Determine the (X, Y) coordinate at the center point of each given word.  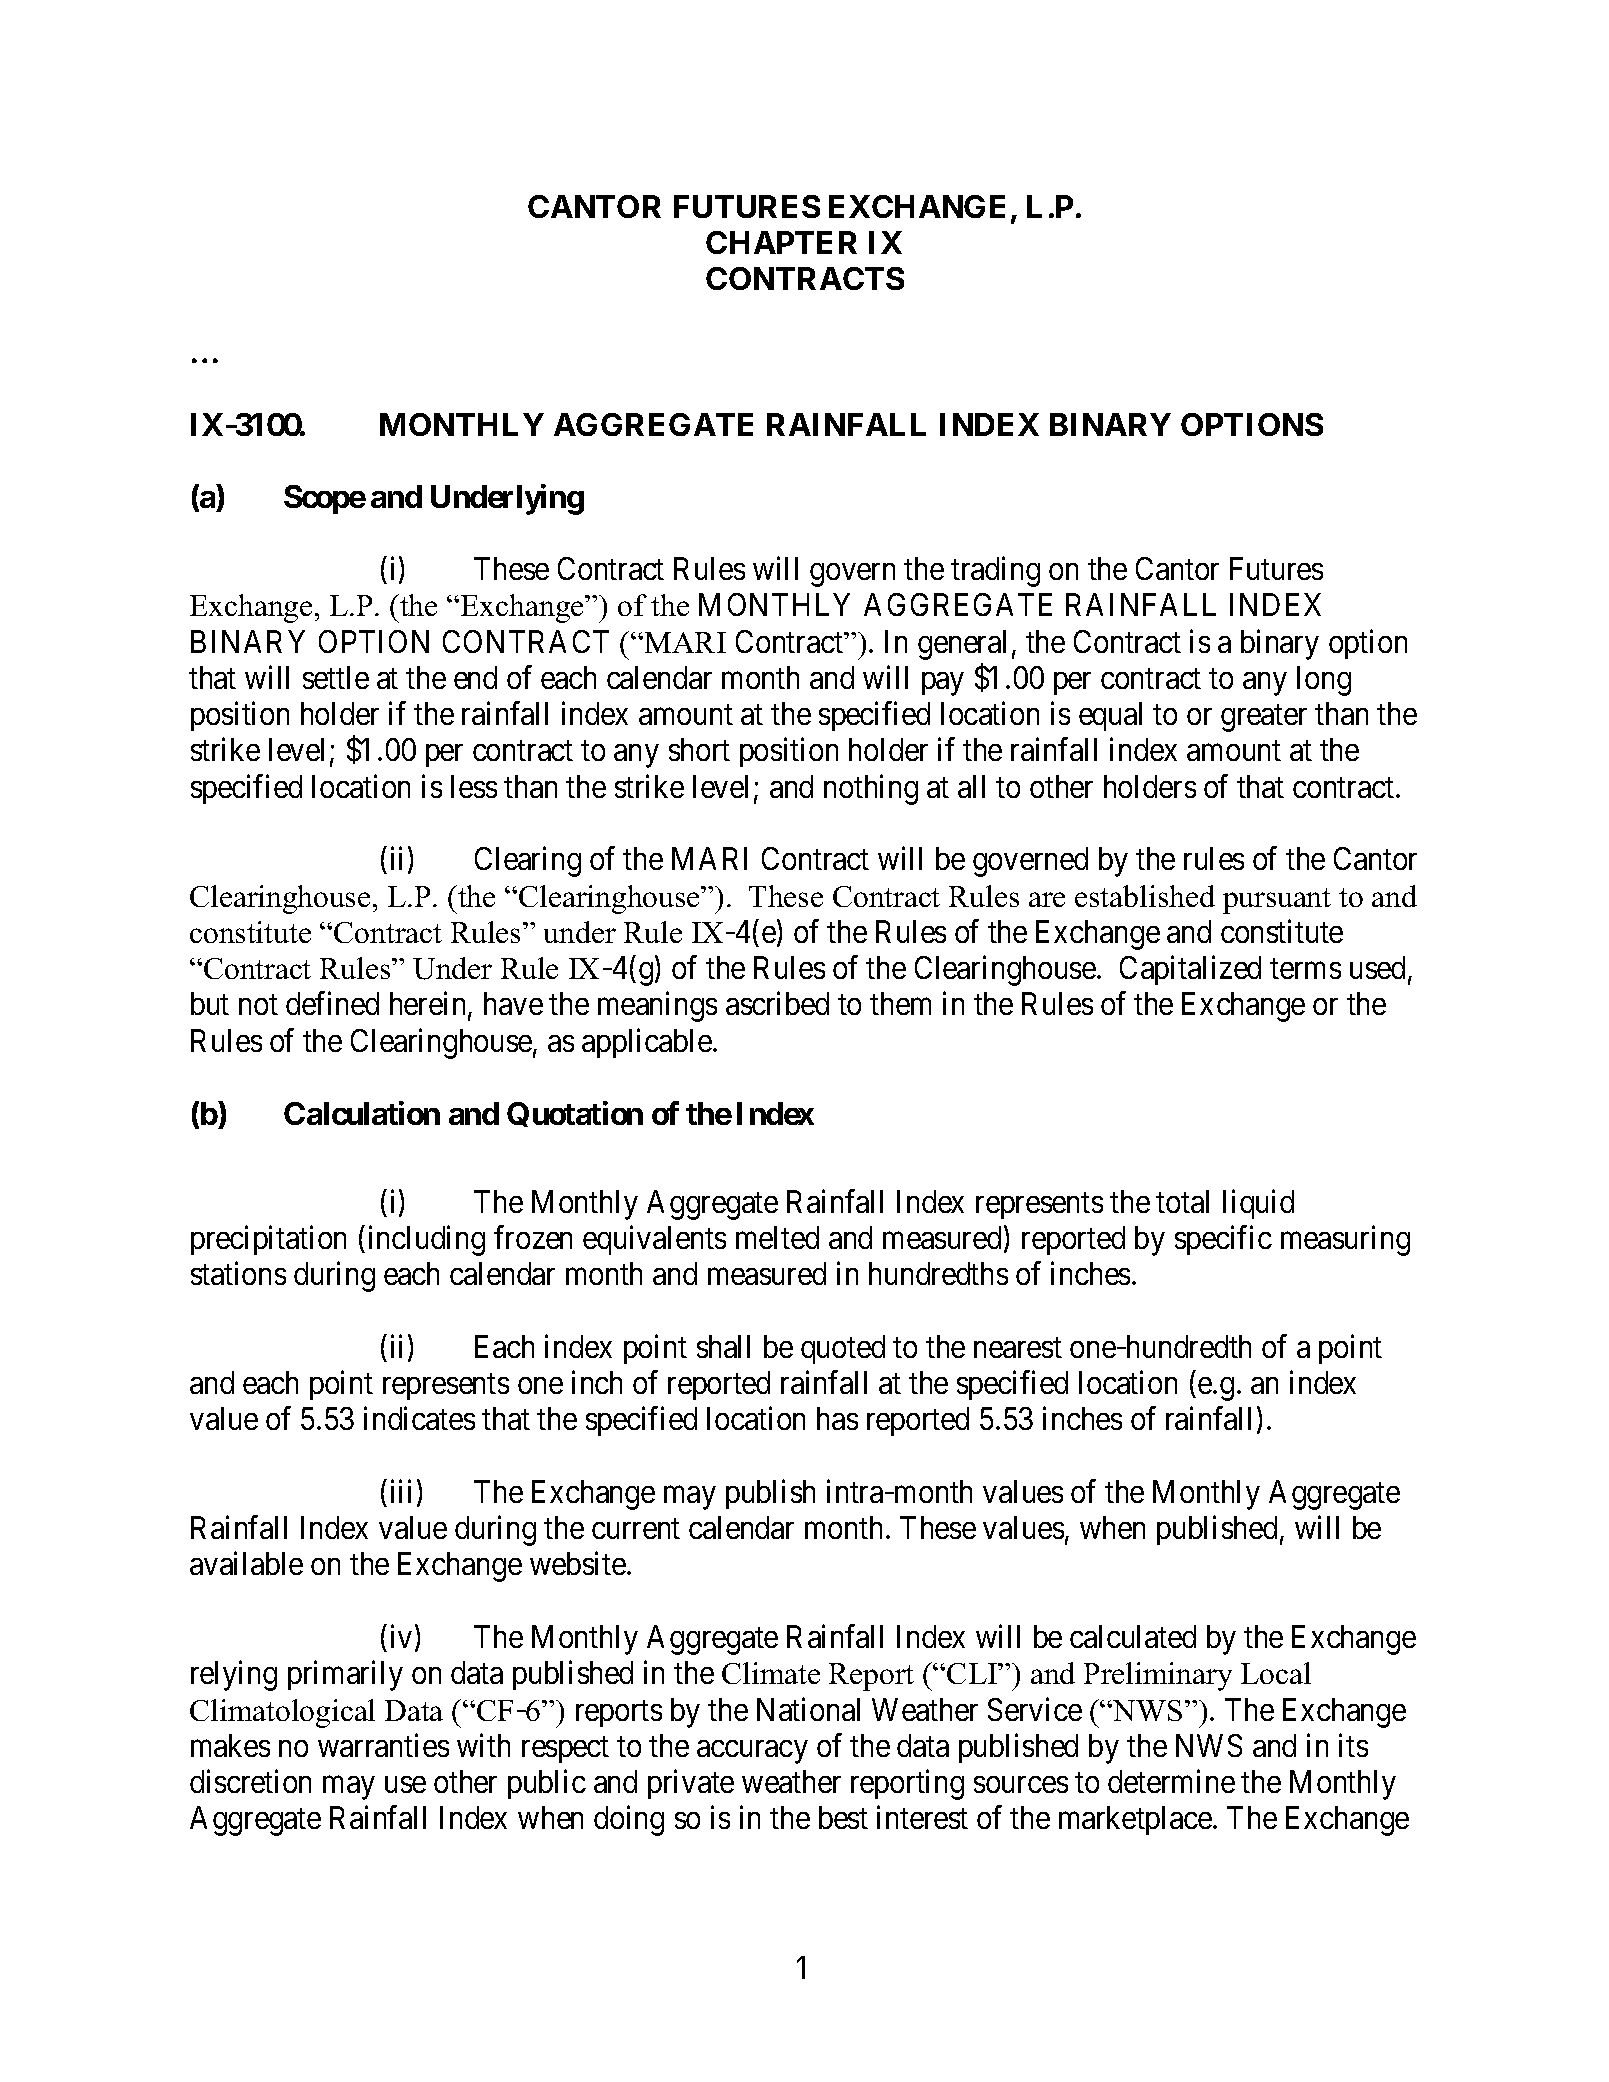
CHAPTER (781, 242)
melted (777, 1237)
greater (1264, 718)
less (474, 786)
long (1324, 681)
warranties (383, 1745)
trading (995, 571)
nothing (871, 789)
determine (1171, 1781)
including (427, 1240)
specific (1223, 1240)
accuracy (752, 1752)
